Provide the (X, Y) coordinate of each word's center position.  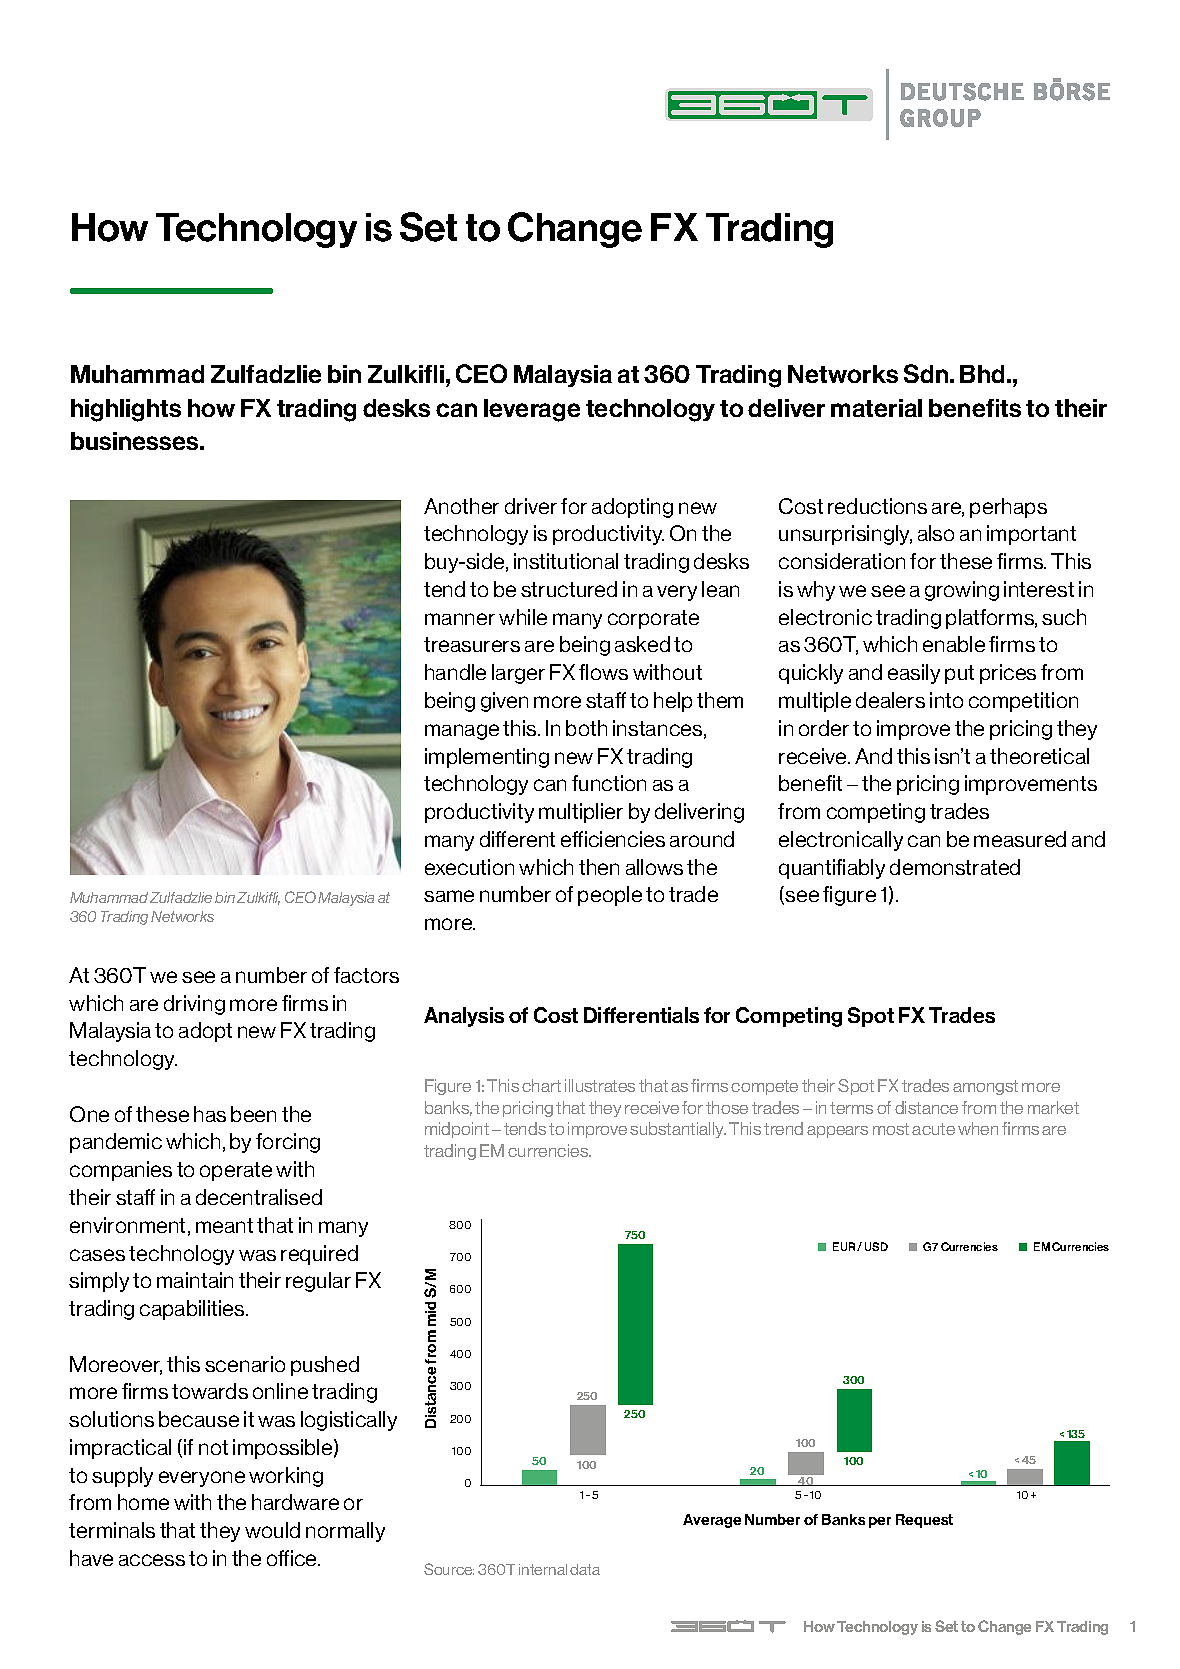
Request (924, 1521)
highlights (126, 410)
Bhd (982, 374)
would (272, 1530)
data (585, 1569)
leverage (532, 410)
